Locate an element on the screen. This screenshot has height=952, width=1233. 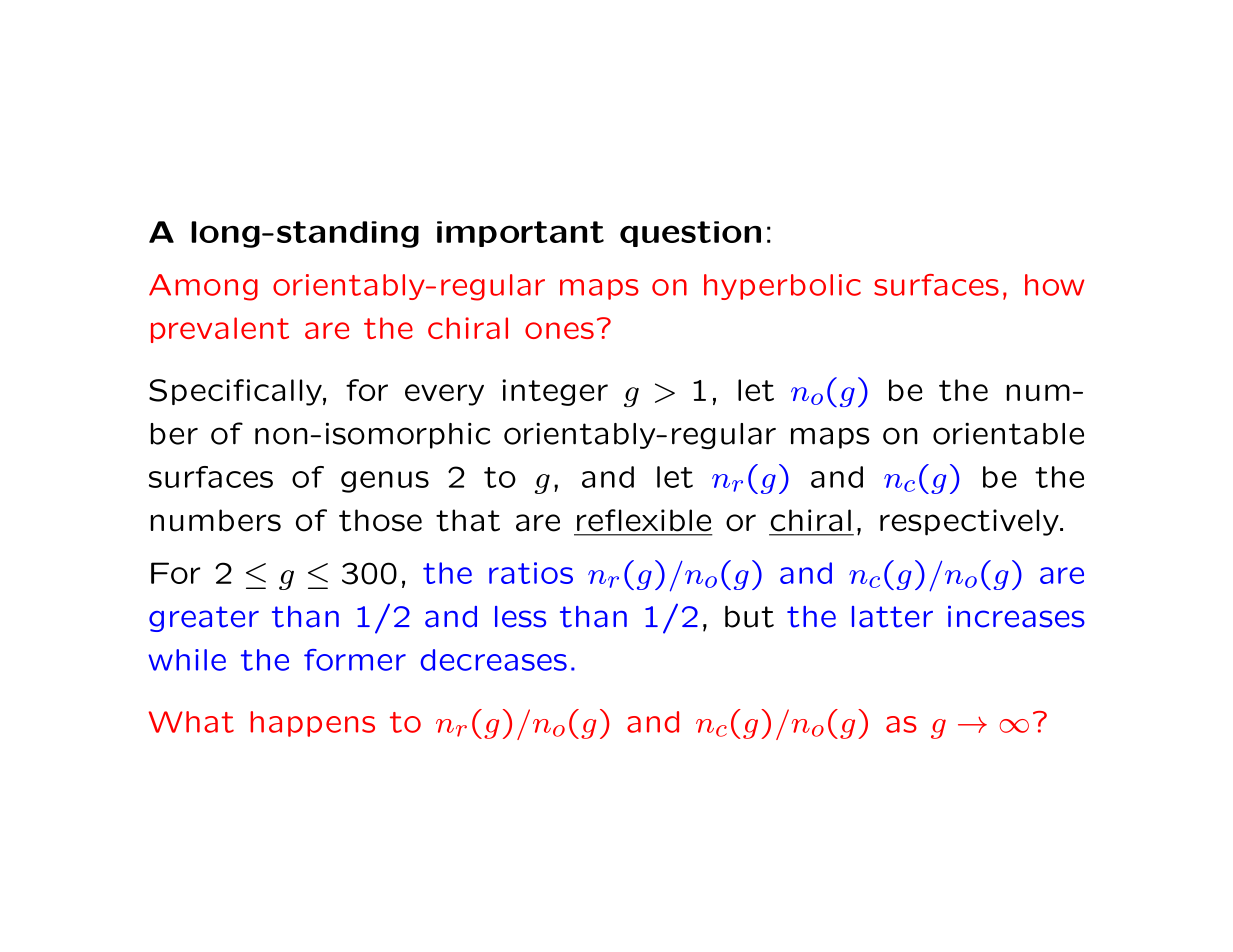
happens is located at coordinates (312, 724).
